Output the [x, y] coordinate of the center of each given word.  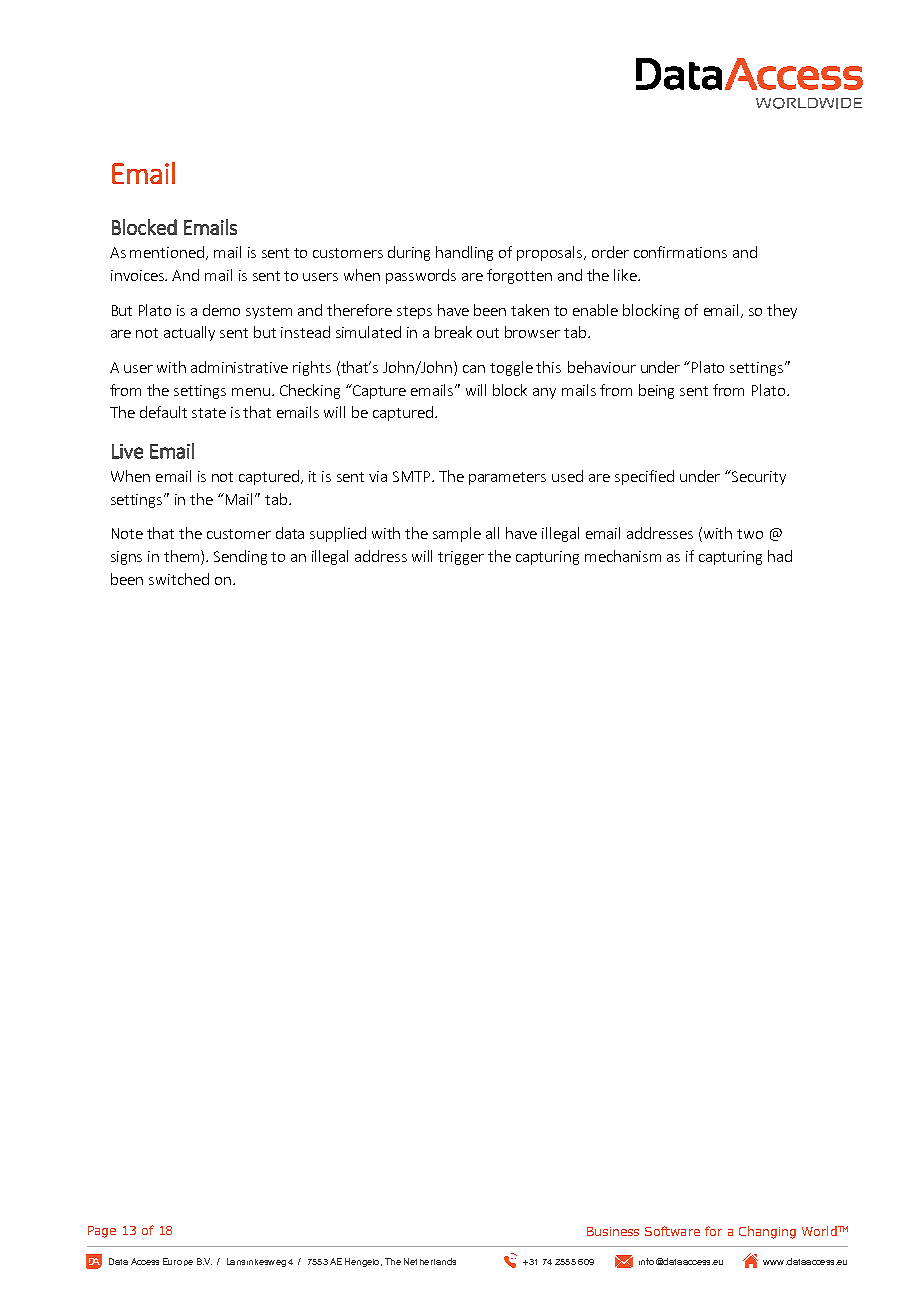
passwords [421, 276]
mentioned [168, 253]
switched [179, 579]
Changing [767, 1232]
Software [672, 1231]
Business [613, 1231]
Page [102, 1232]
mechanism [623, 556]
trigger [461, 558]
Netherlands [430, 1261]
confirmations [680, 252]
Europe [178, 1262]
